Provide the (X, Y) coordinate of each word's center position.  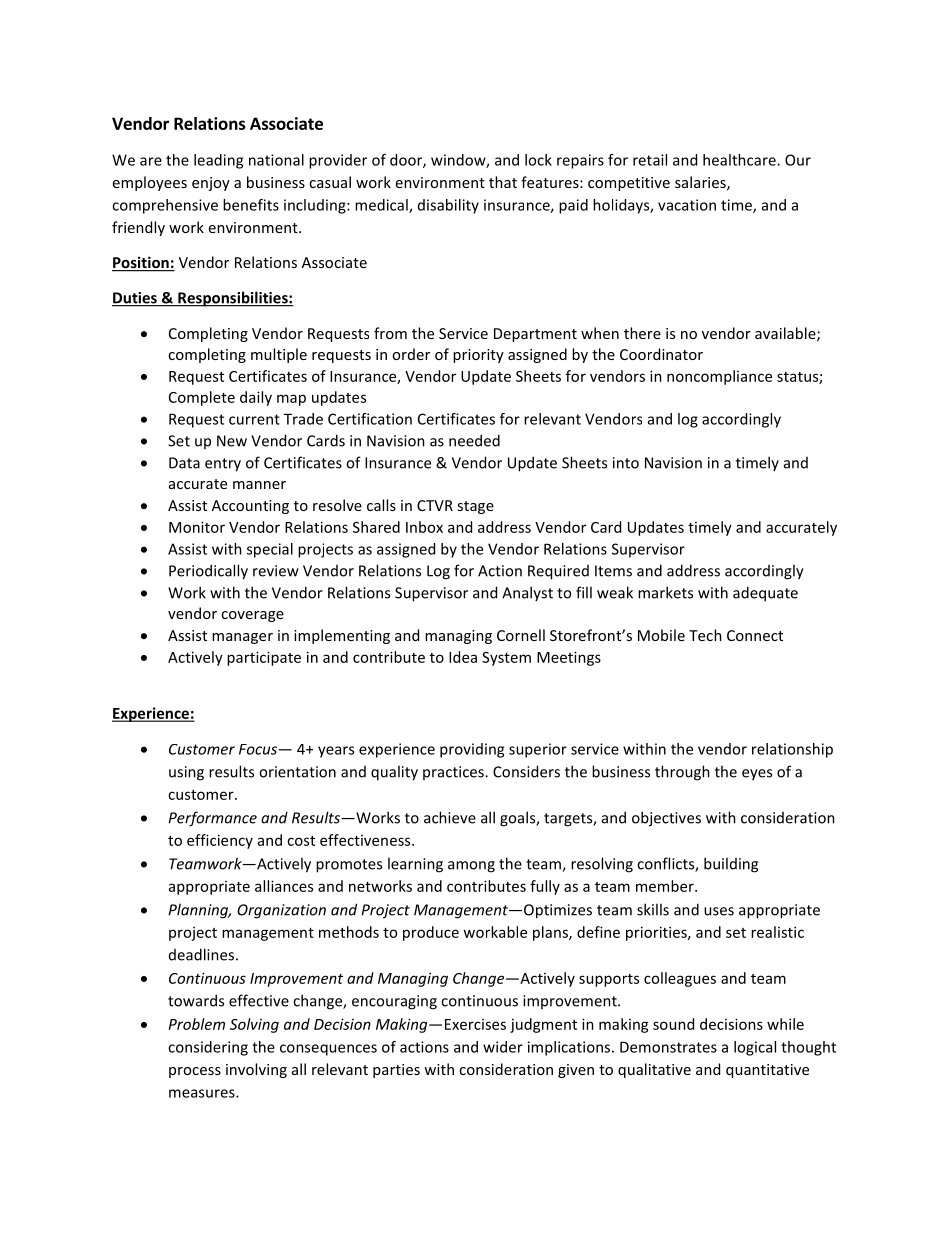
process (195, 1072)
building (731, 865)
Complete (202, 398)
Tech (705, 635)
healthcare (740, 160)
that (503, 182)
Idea (463, 657)
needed (474, 440)
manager (242, 638)
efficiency (220, 841)
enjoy (211, 184)
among (471, 867)
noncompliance (719, 377)
